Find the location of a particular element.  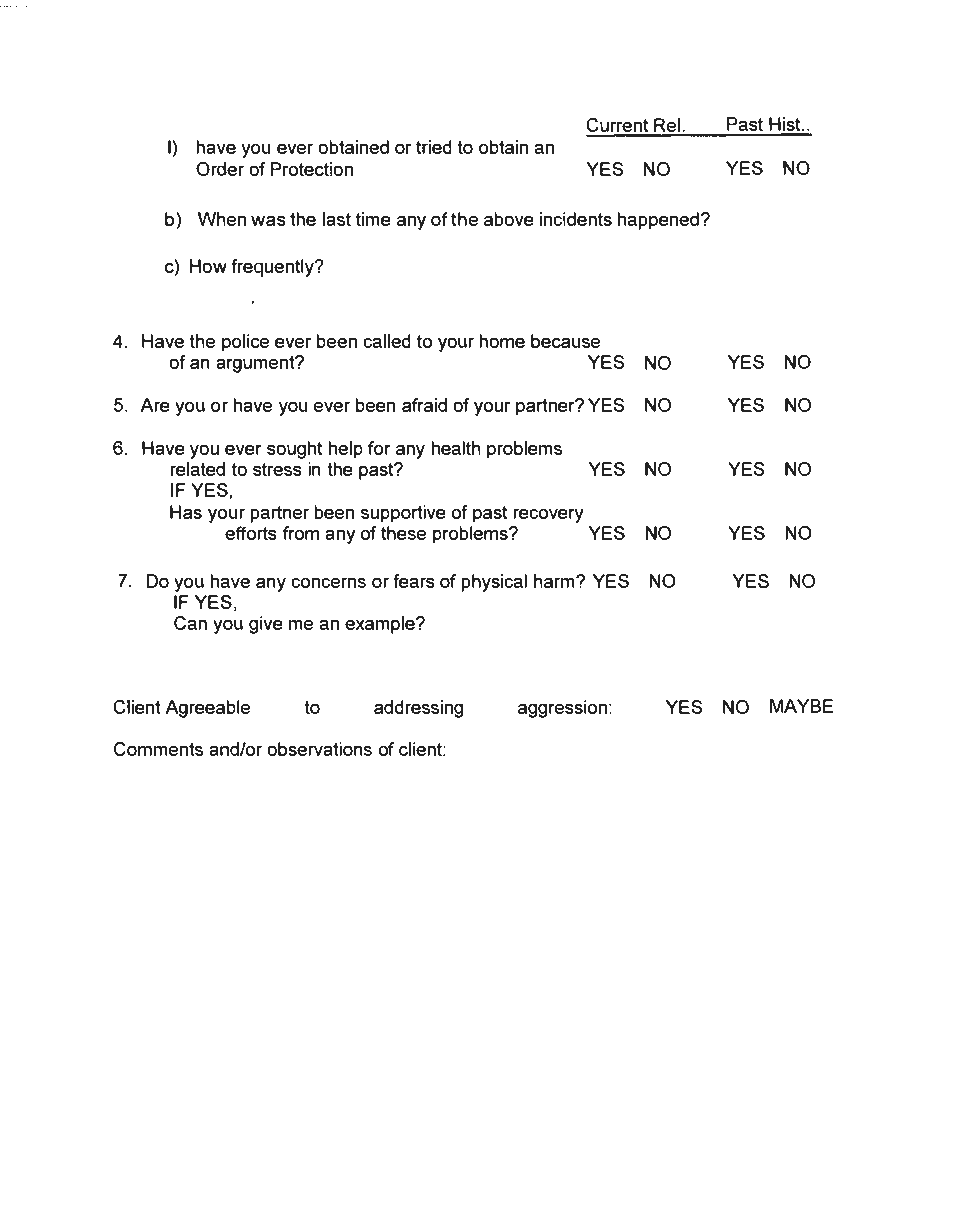

addressing is located at coordinates (418, 709).
